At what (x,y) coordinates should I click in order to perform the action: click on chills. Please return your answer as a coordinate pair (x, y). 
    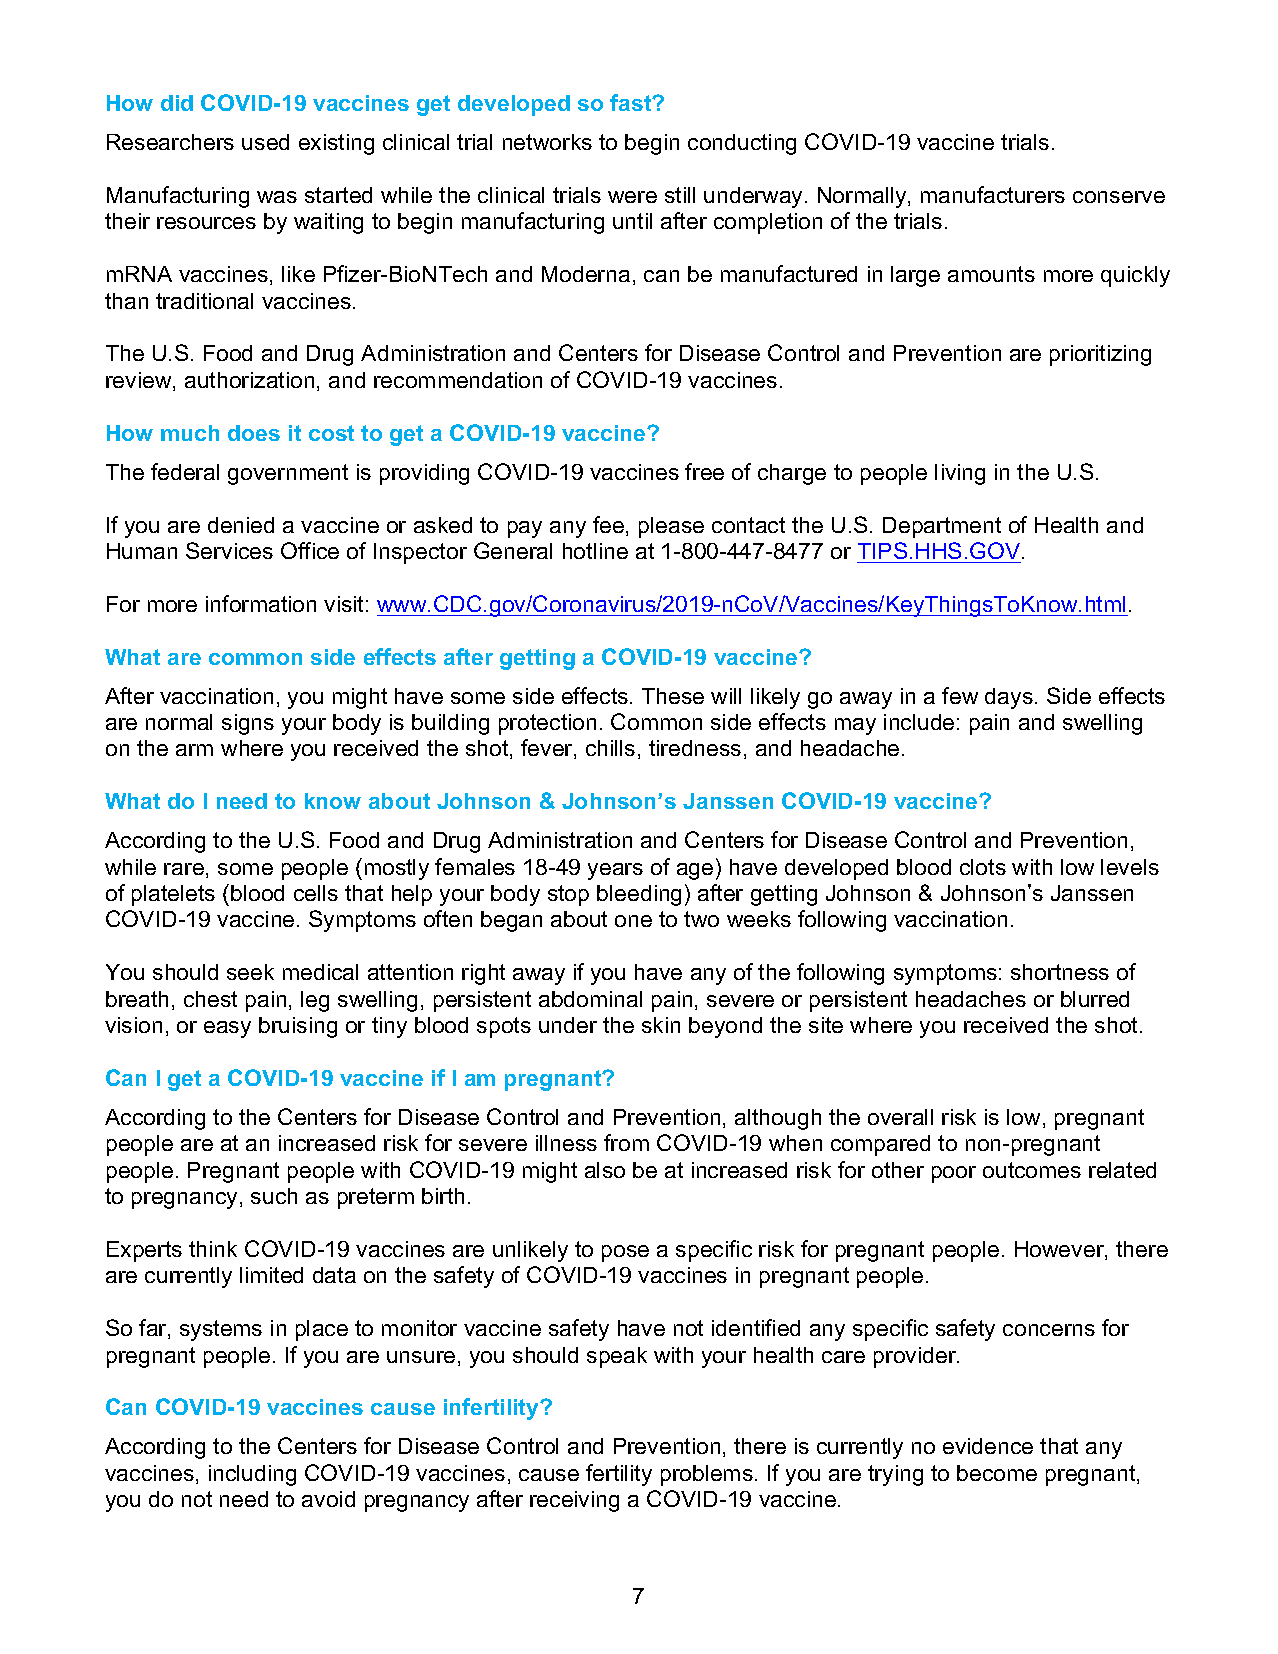
    Looking at the image, I should click on (610, 748).
